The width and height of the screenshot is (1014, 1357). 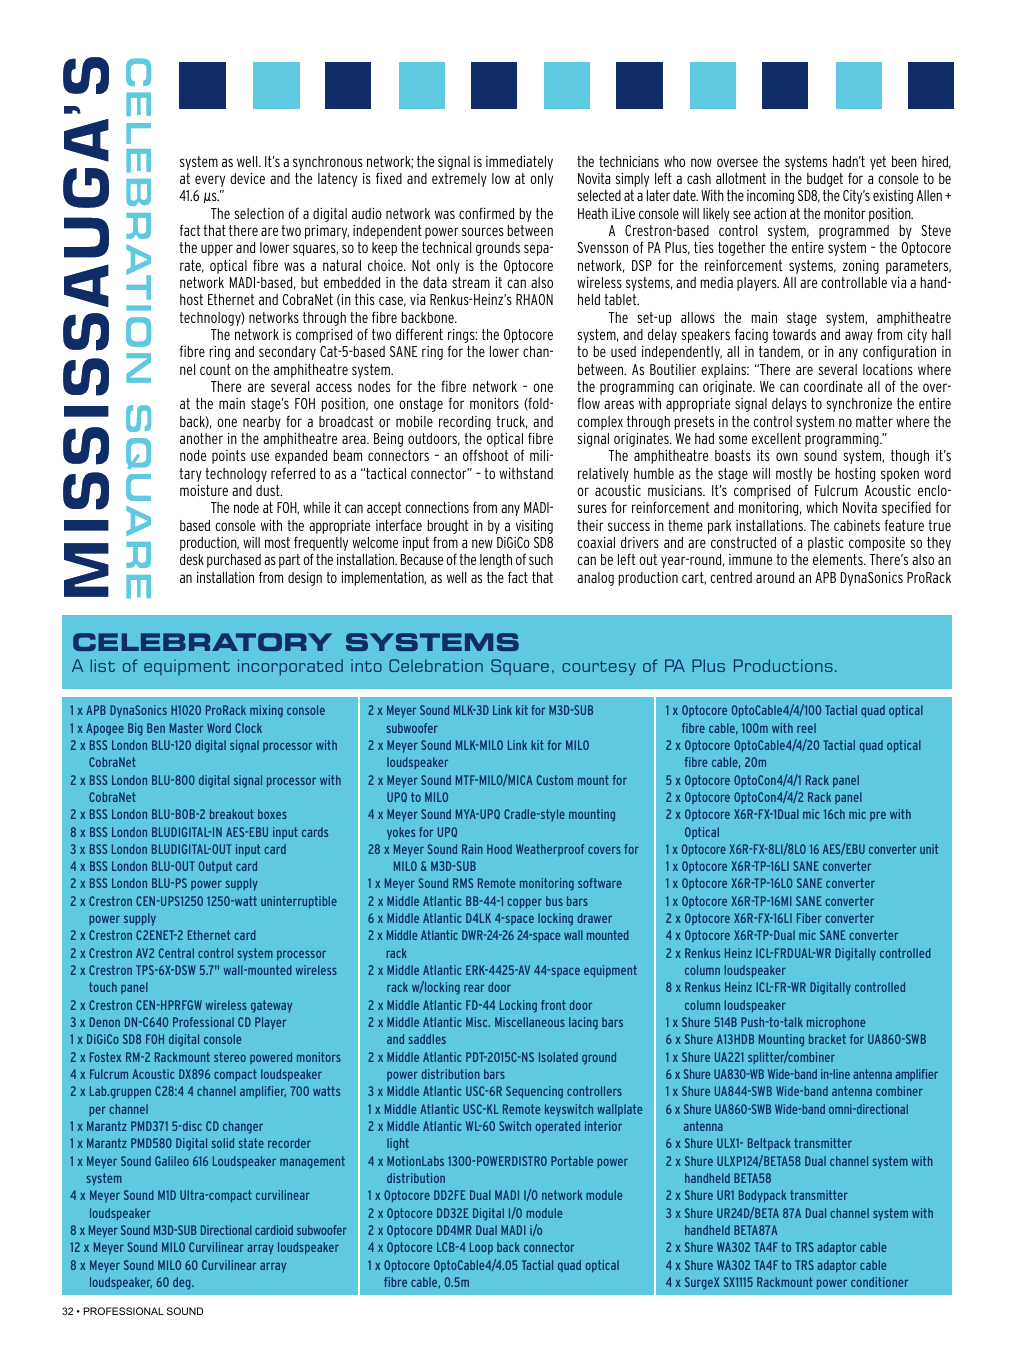 I want to click on Custom, so click(x=555, y=780).
